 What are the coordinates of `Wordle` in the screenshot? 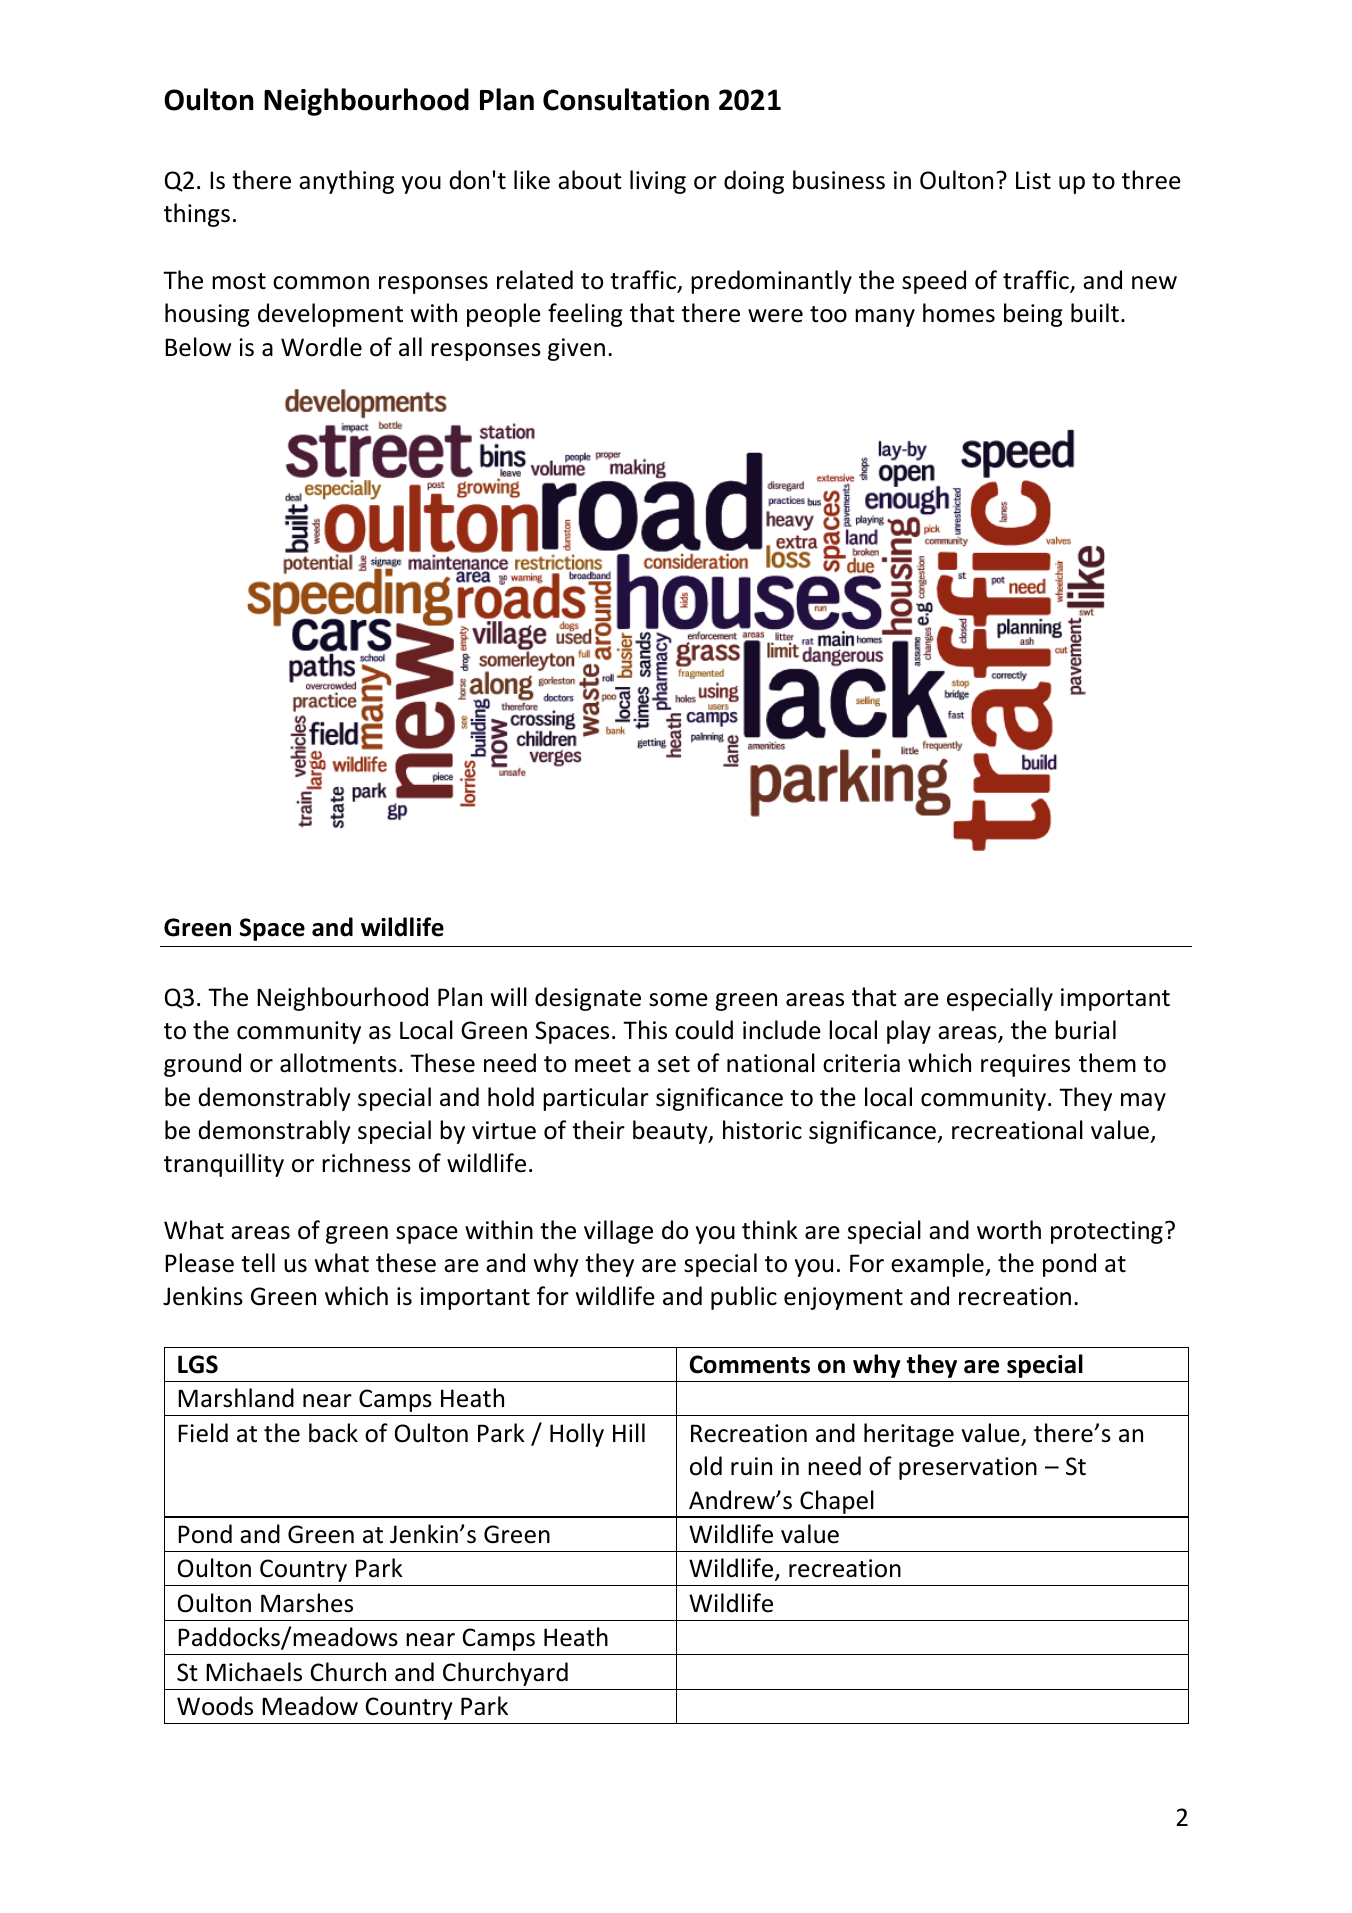 It's located at (321, 347).
